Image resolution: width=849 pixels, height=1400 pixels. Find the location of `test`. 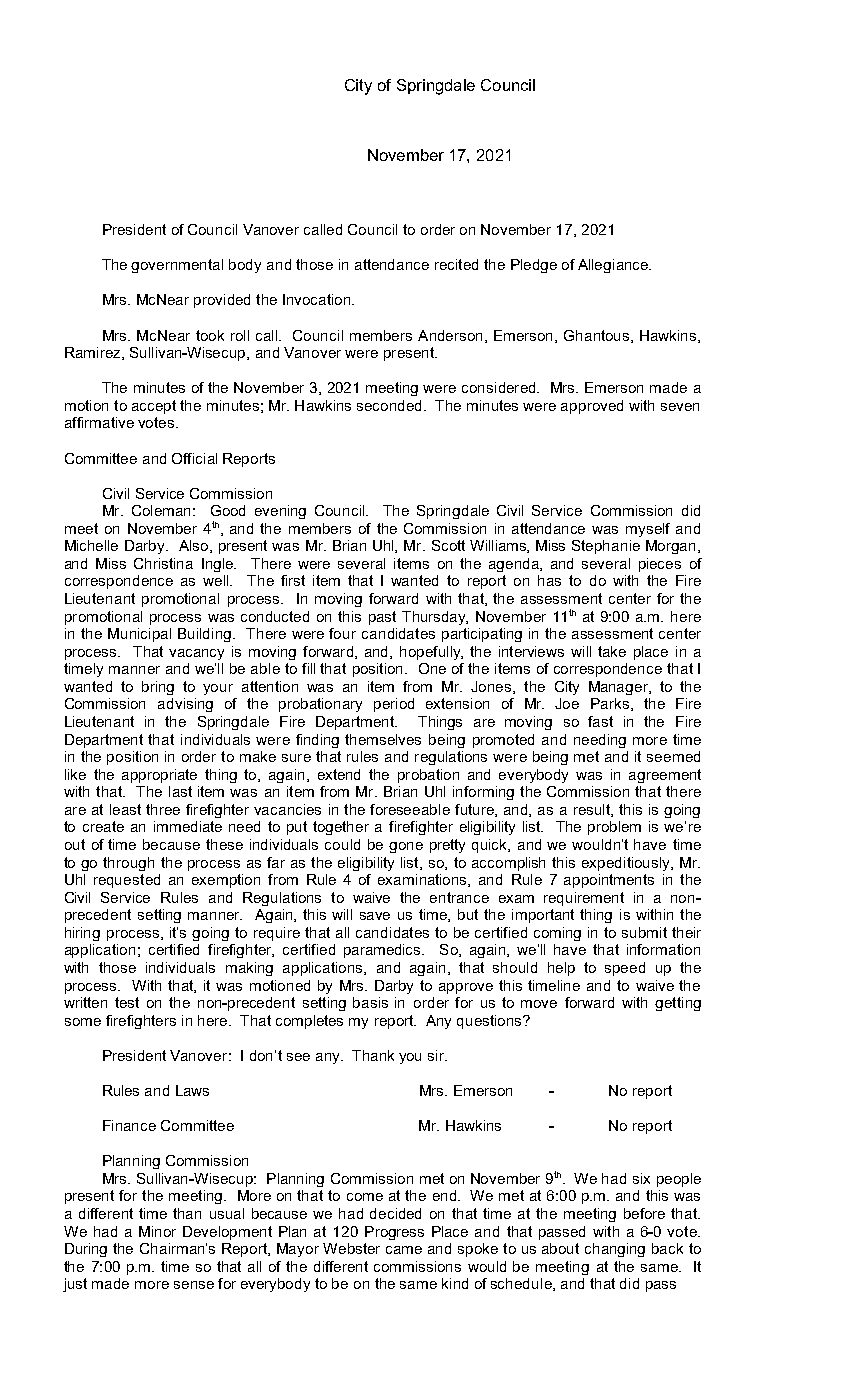

test is located at coordinates (127, 1002).
